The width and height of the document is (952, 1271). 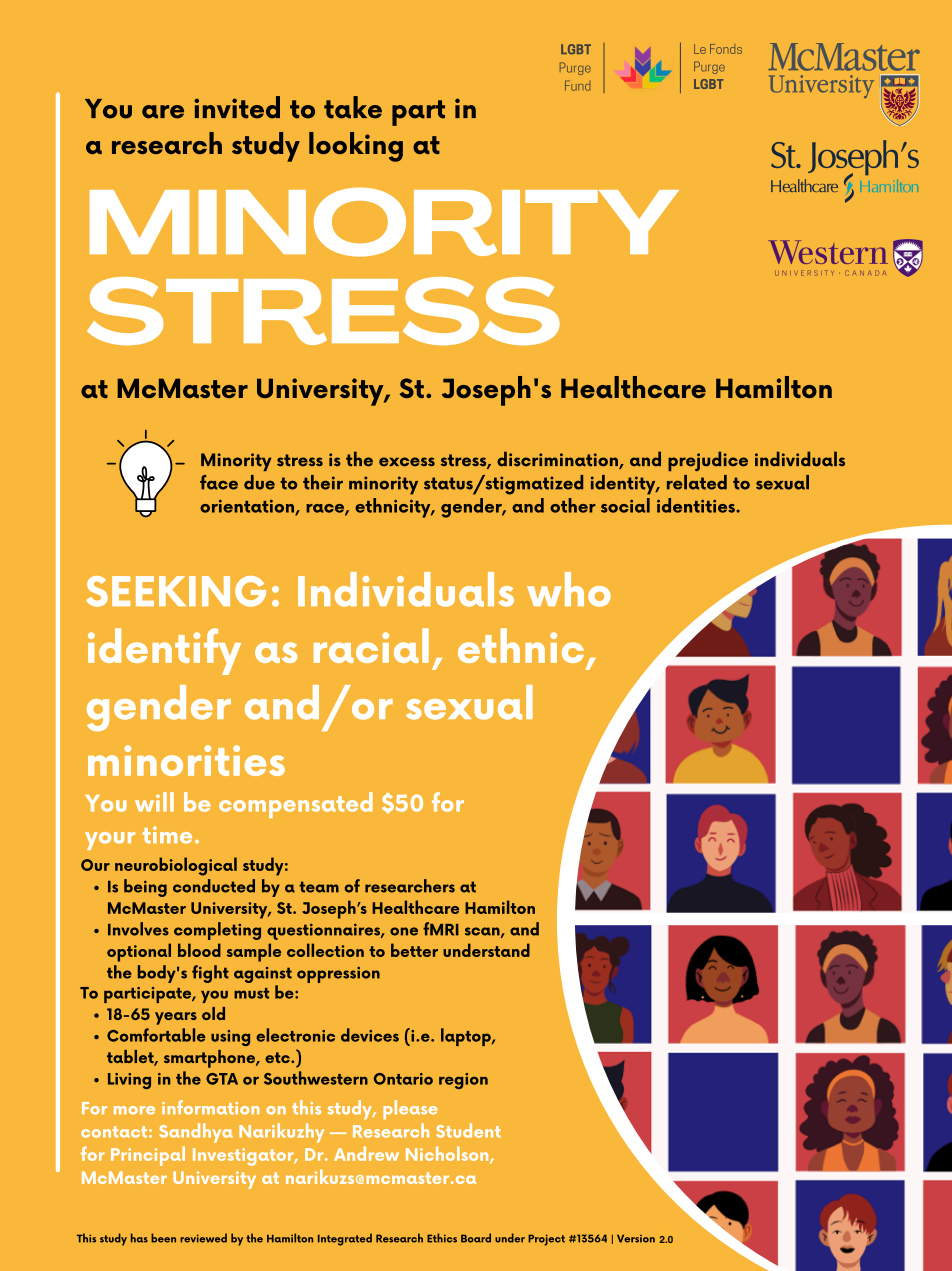 What do you see at coordinates (219, 482) in the document?
I see `face` at bounding box center [219, 482].
